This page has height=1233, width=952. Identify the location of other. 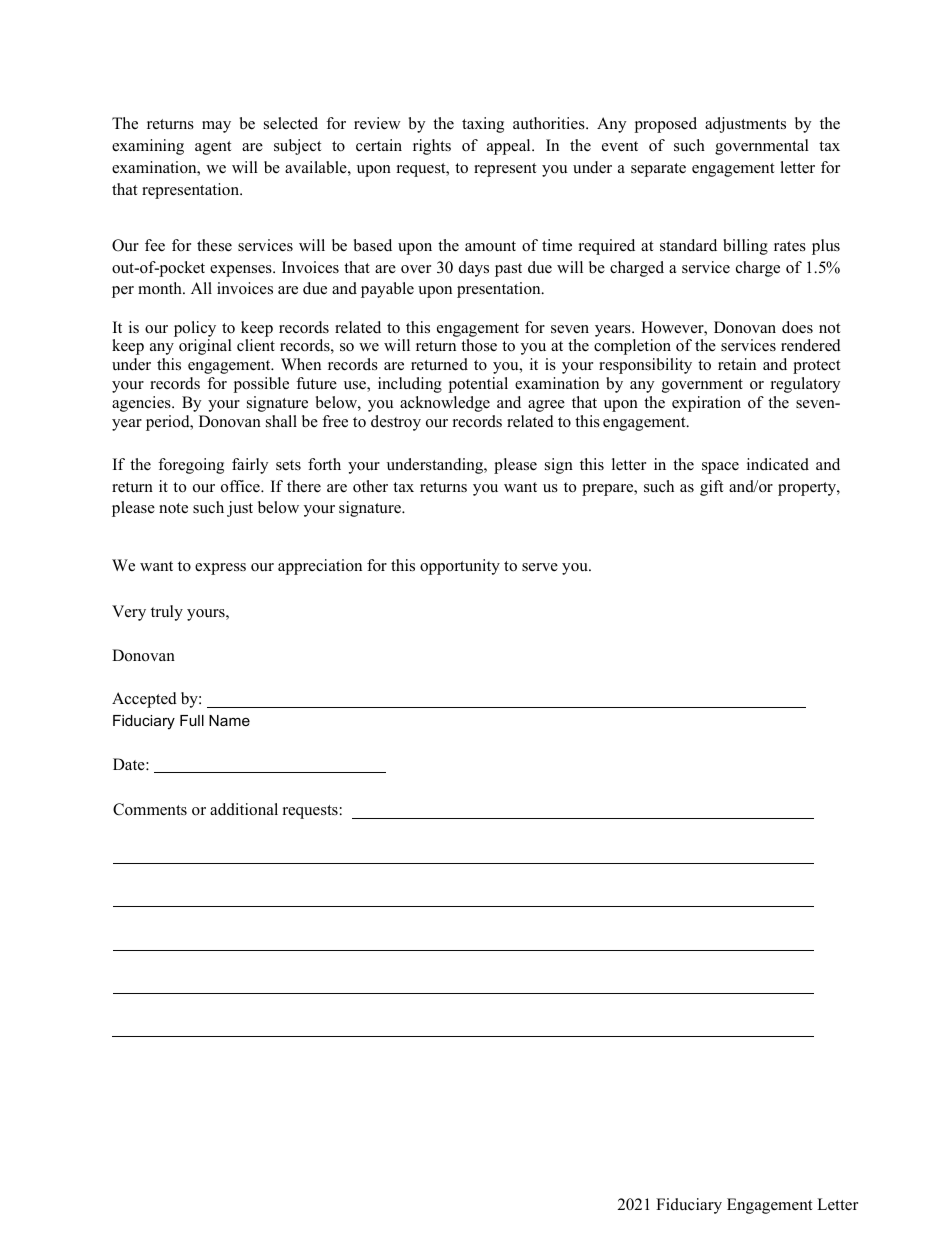
(370, 486).
